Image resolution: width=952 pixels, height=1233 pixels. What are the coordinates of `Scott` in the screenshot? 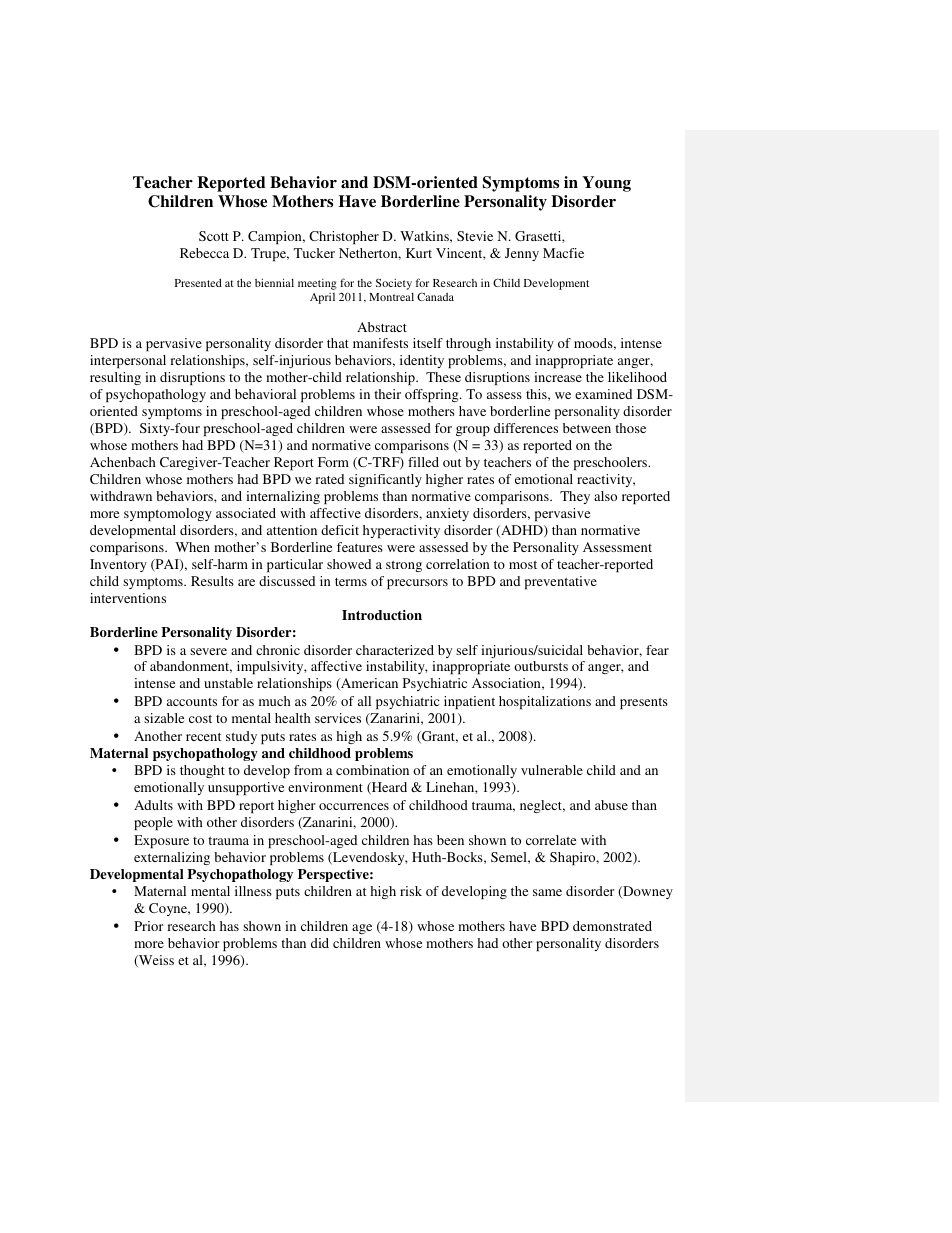 It's located at (214, 236).
